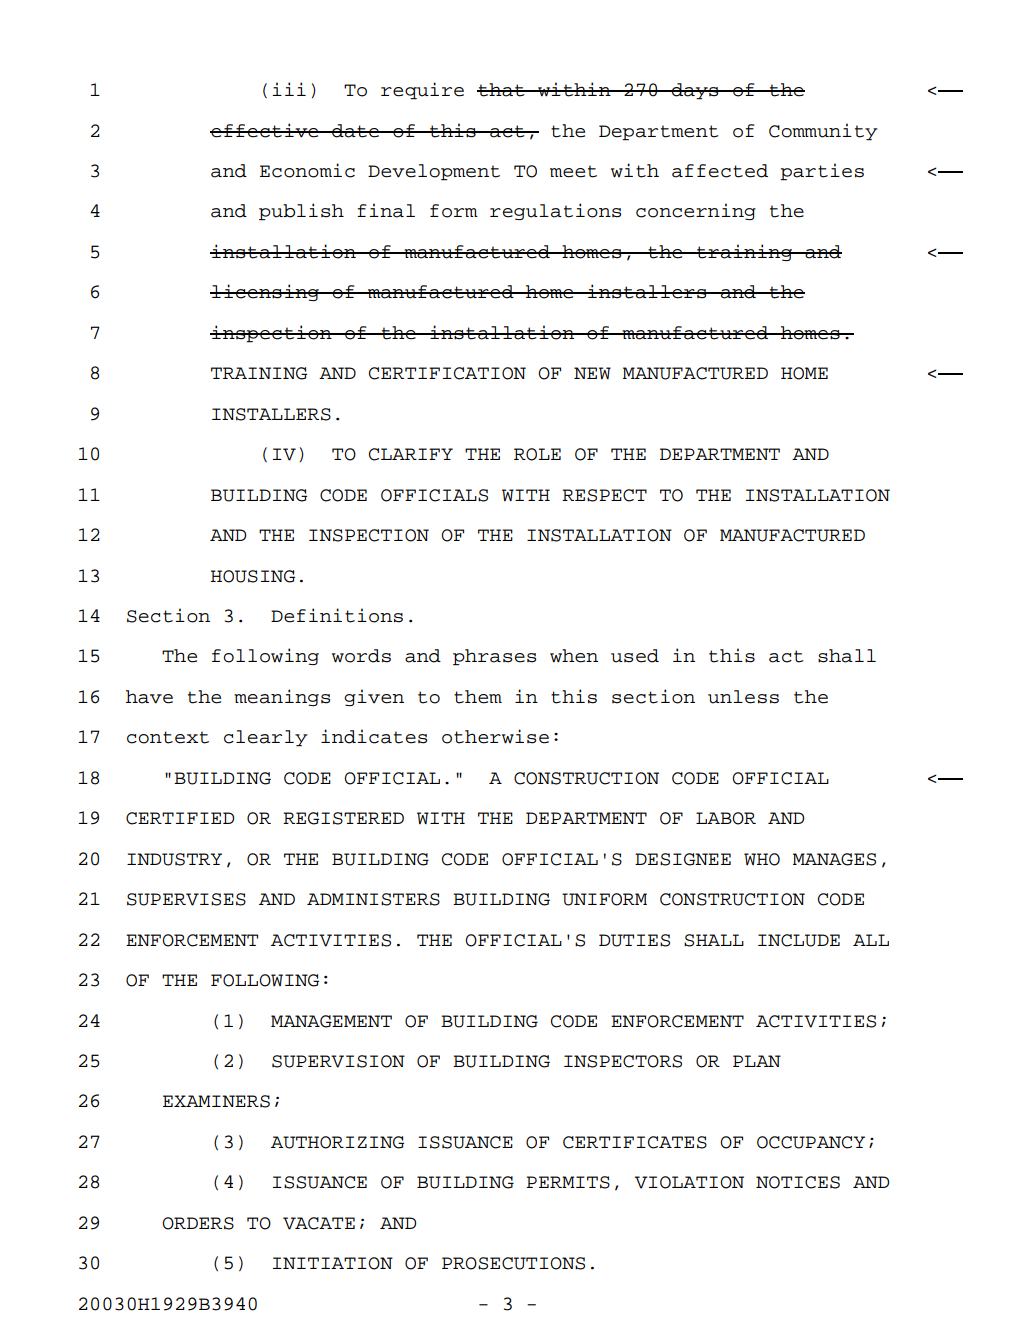  I want to click on meanings, so click(282, 697).
